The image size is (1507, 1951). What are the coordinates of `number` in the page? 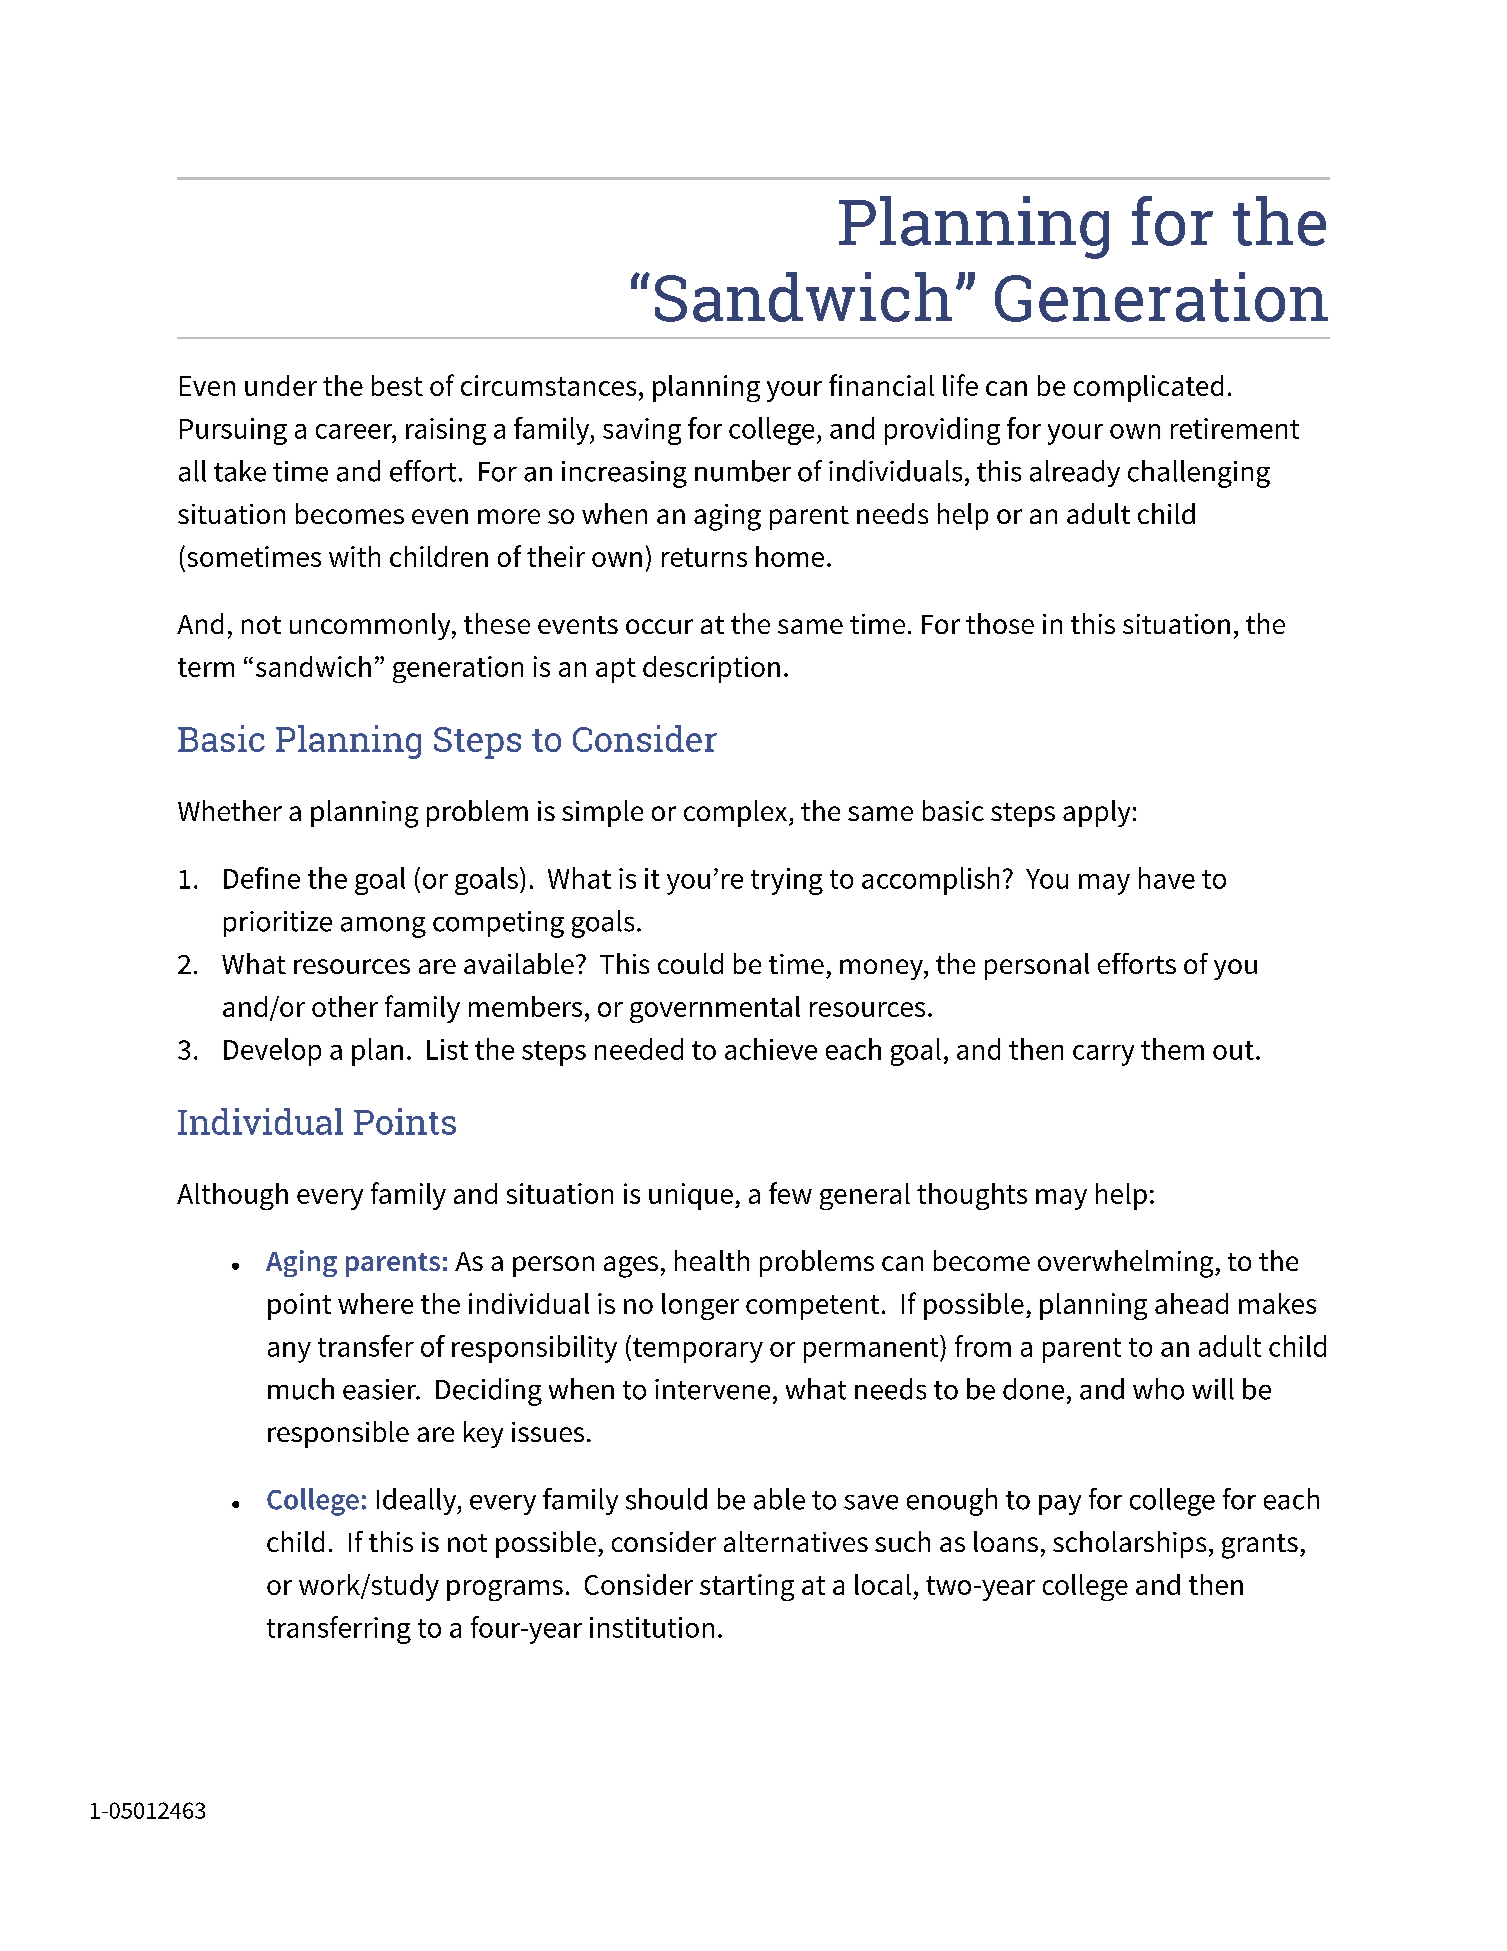 It's located at (743, 471).
